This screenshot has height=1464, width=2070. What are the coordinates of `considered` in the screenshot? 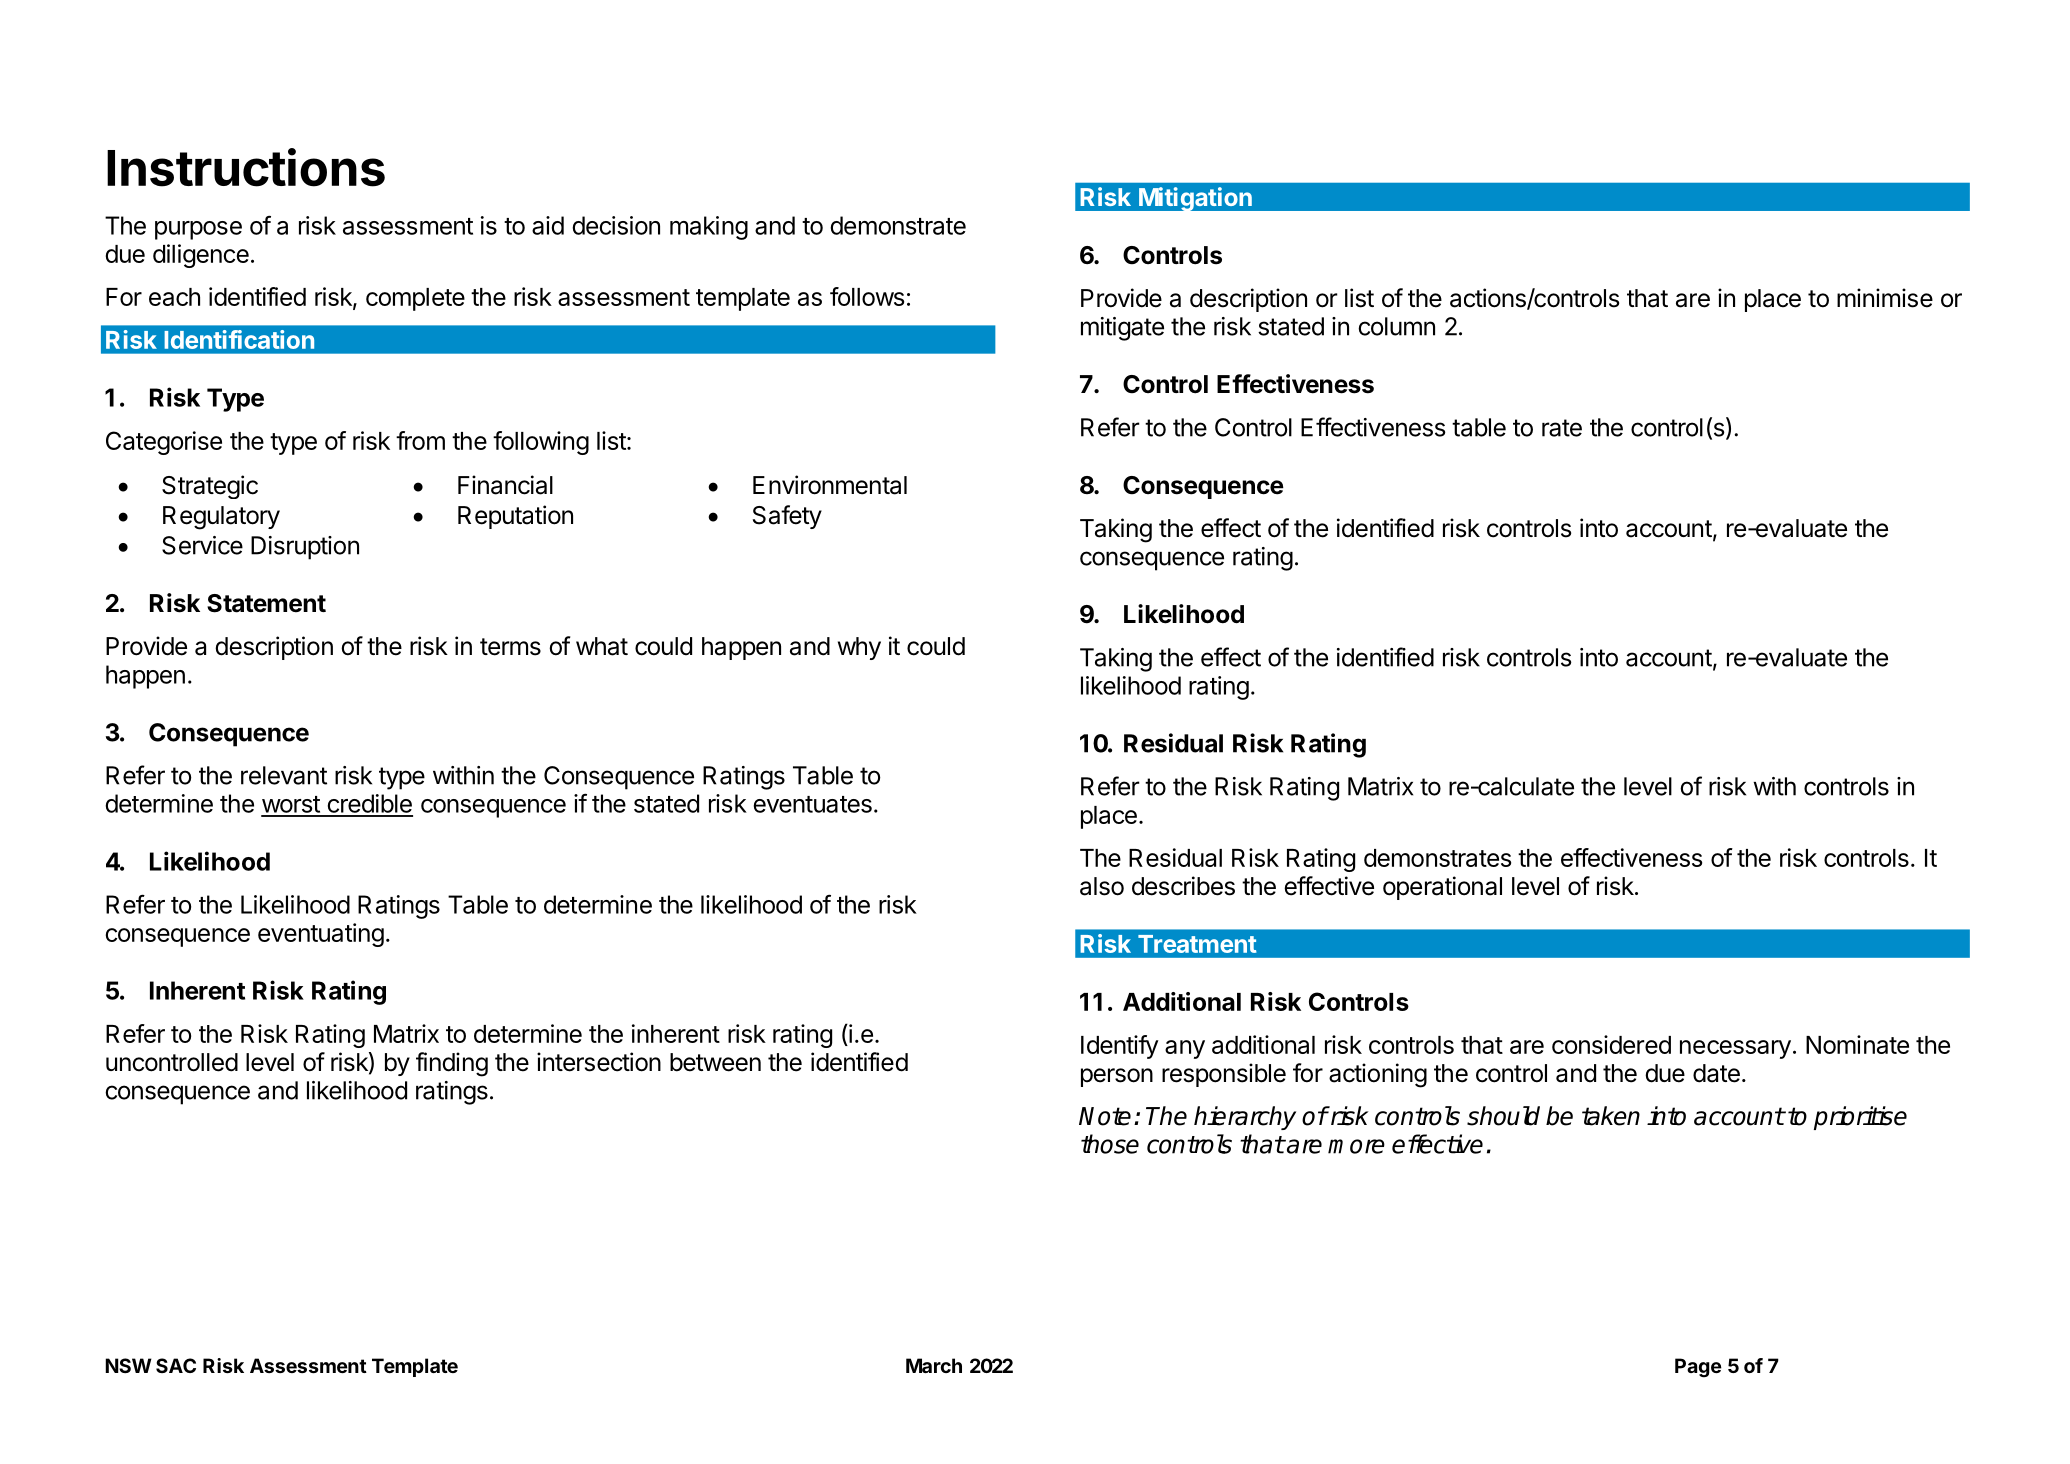 It's located at (1611, 1044).
